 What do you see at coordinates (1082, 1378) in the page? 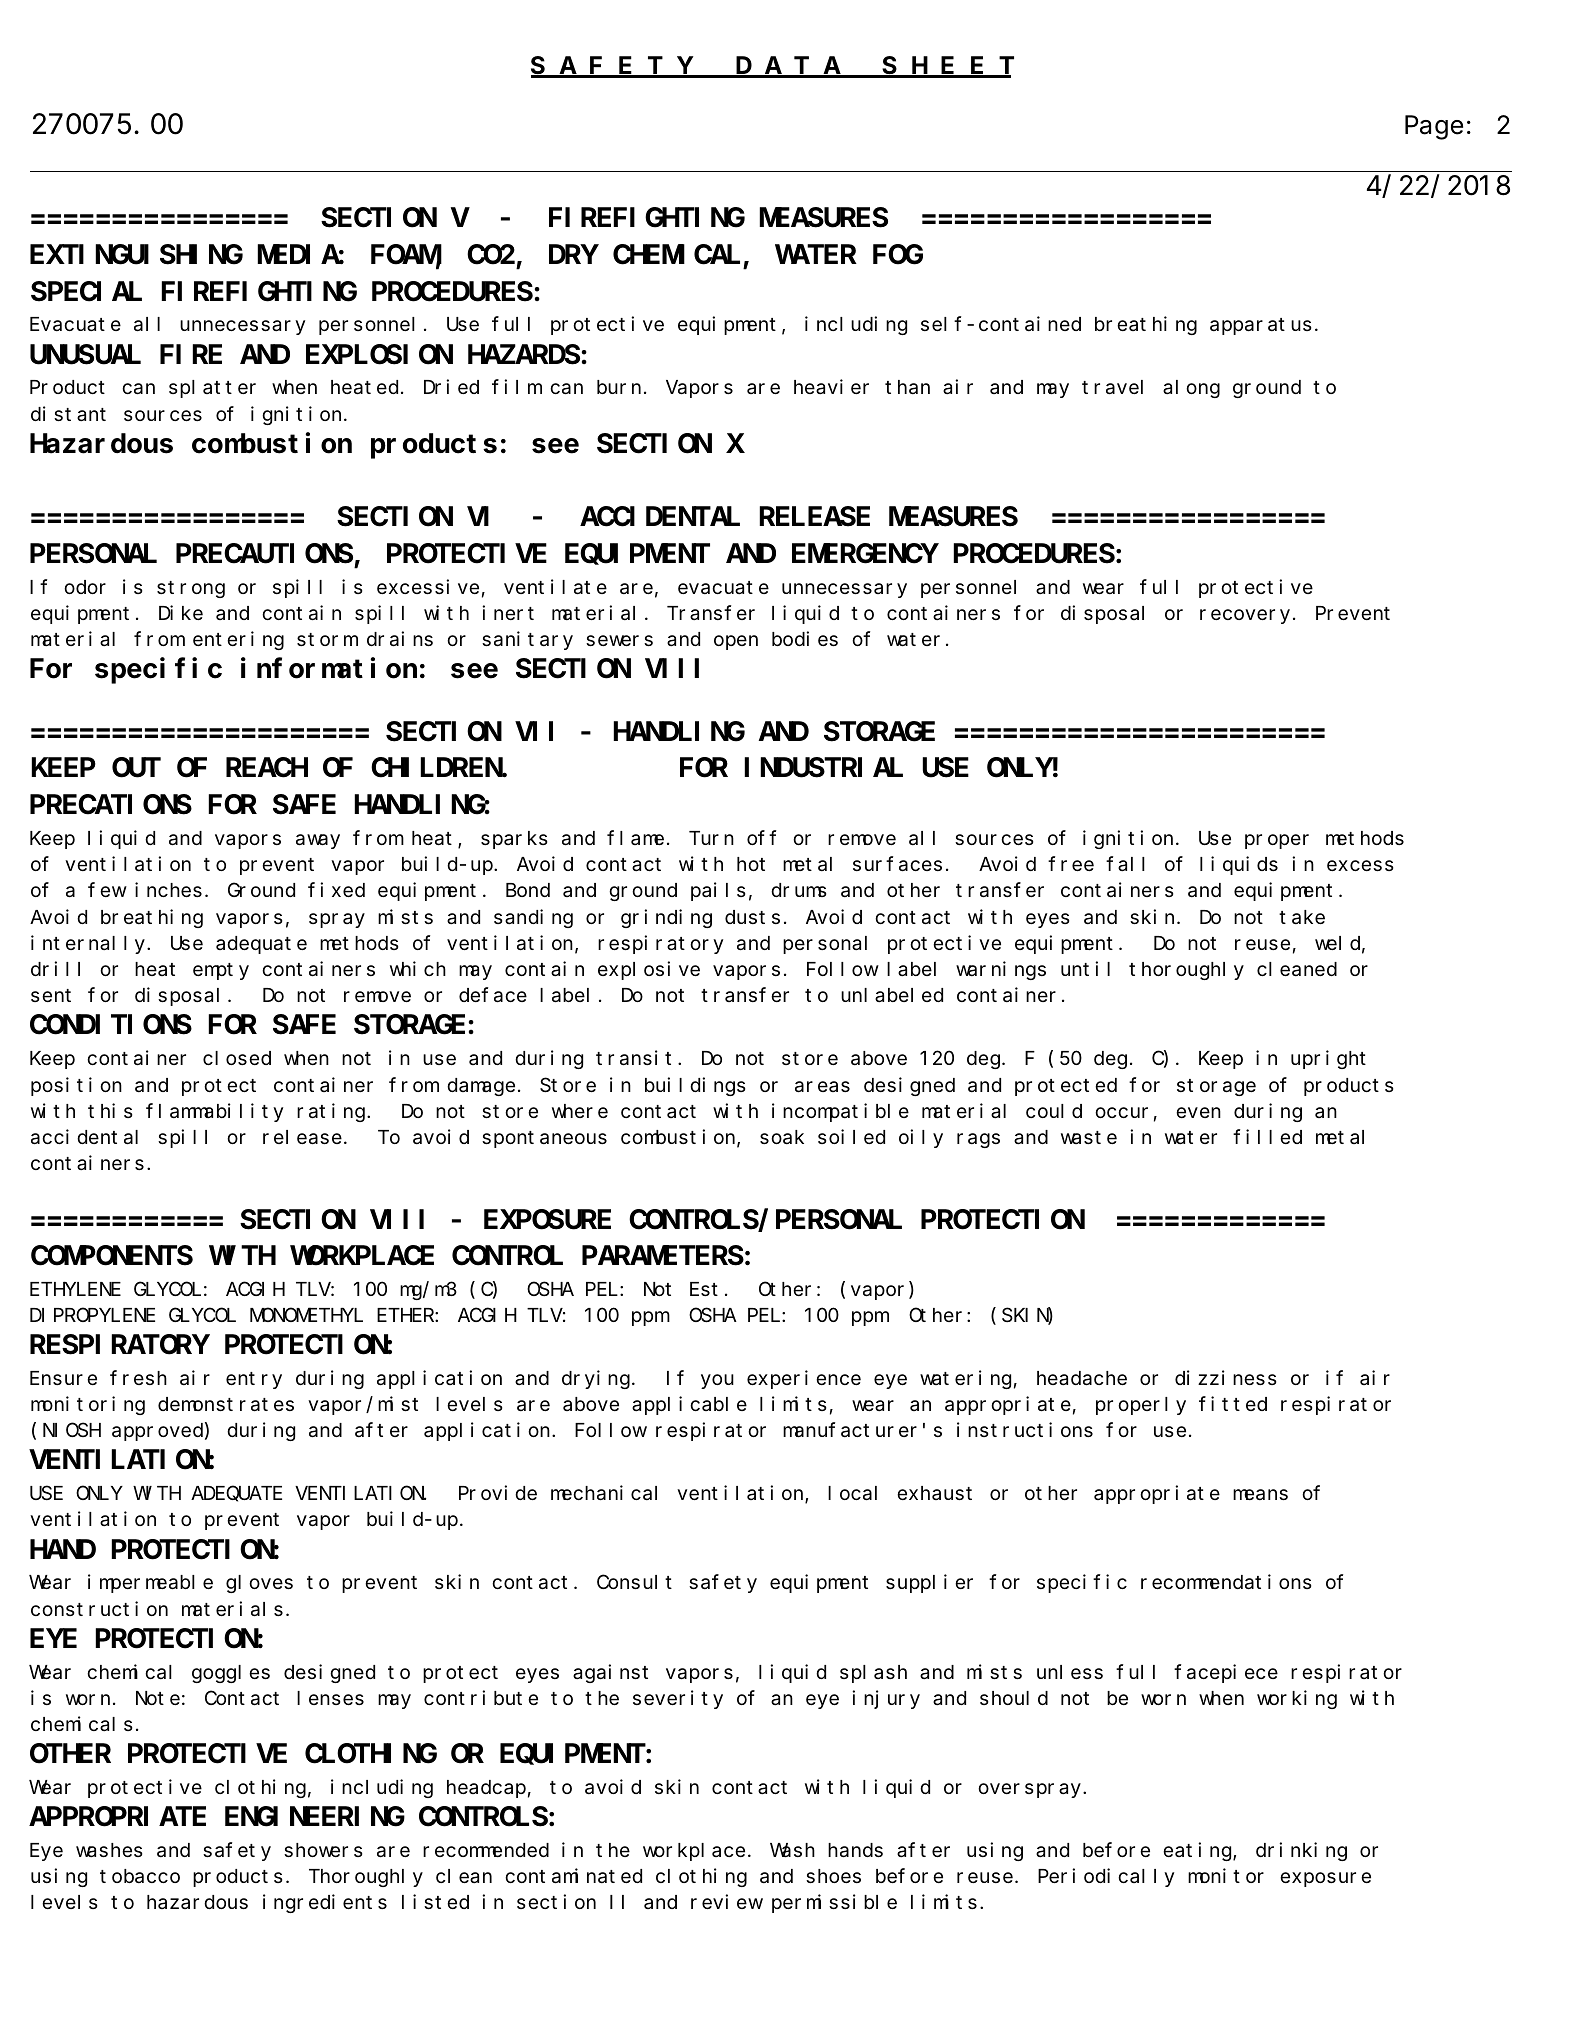
I see `headache` at bounding box center [1082, 1378].
